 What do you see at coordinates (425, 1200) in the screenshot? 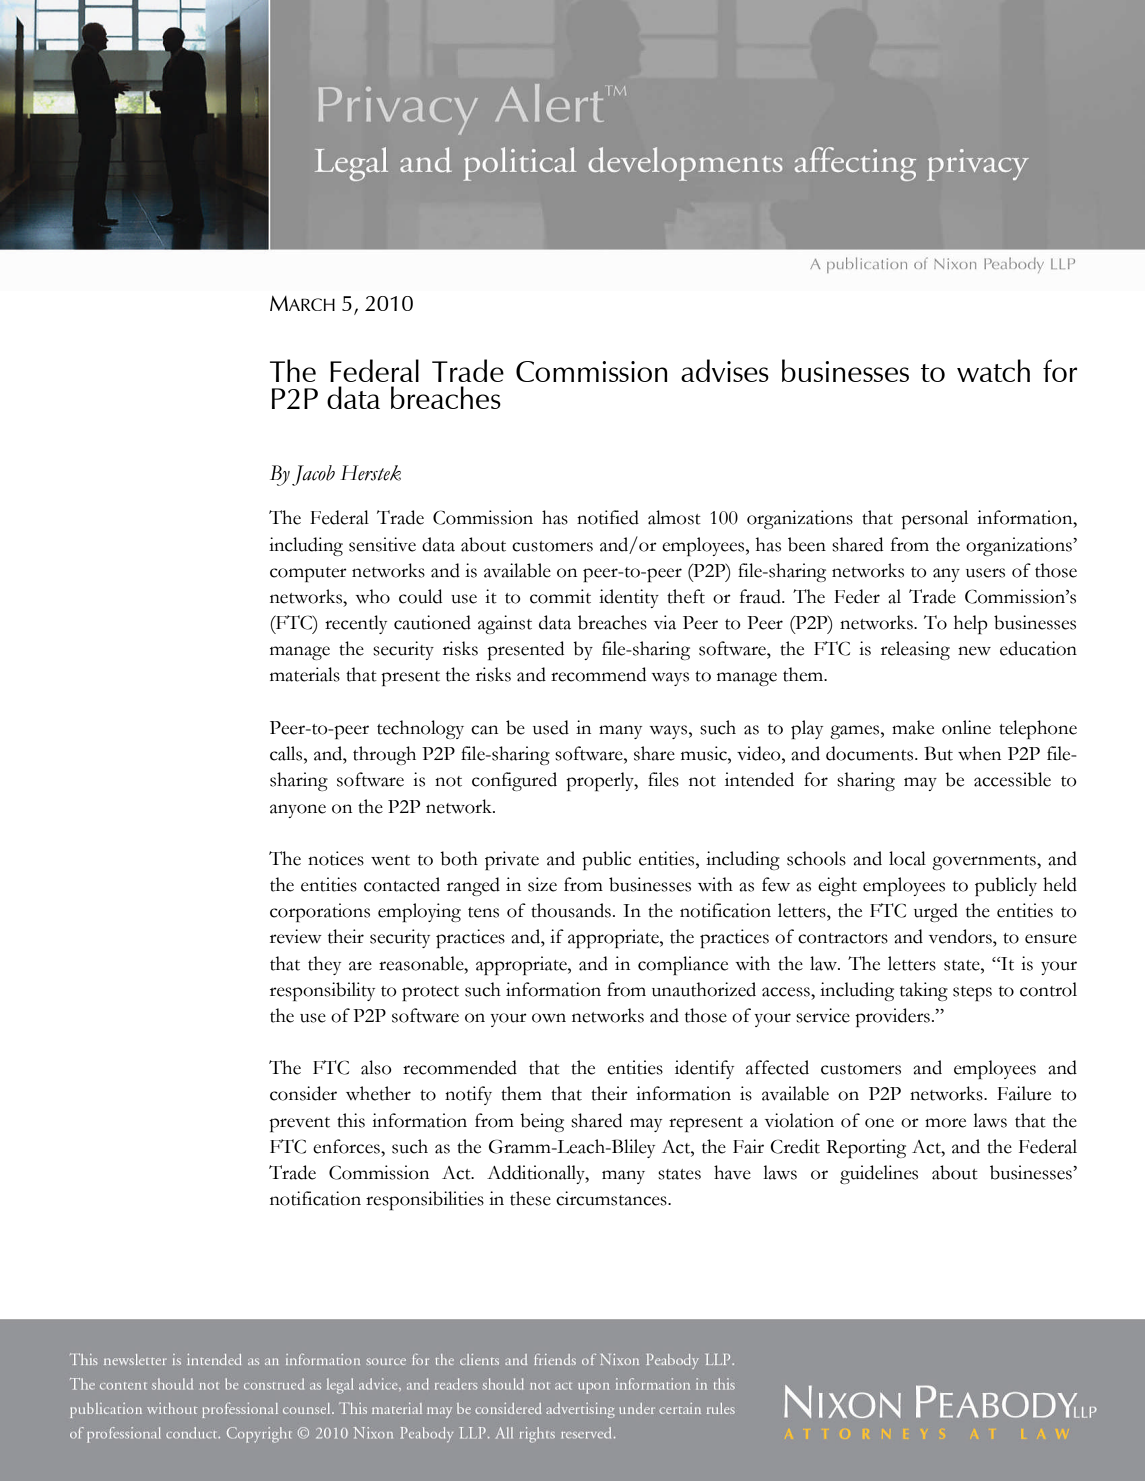
I see `responsibilities` at bounding box center [425, 1200].
